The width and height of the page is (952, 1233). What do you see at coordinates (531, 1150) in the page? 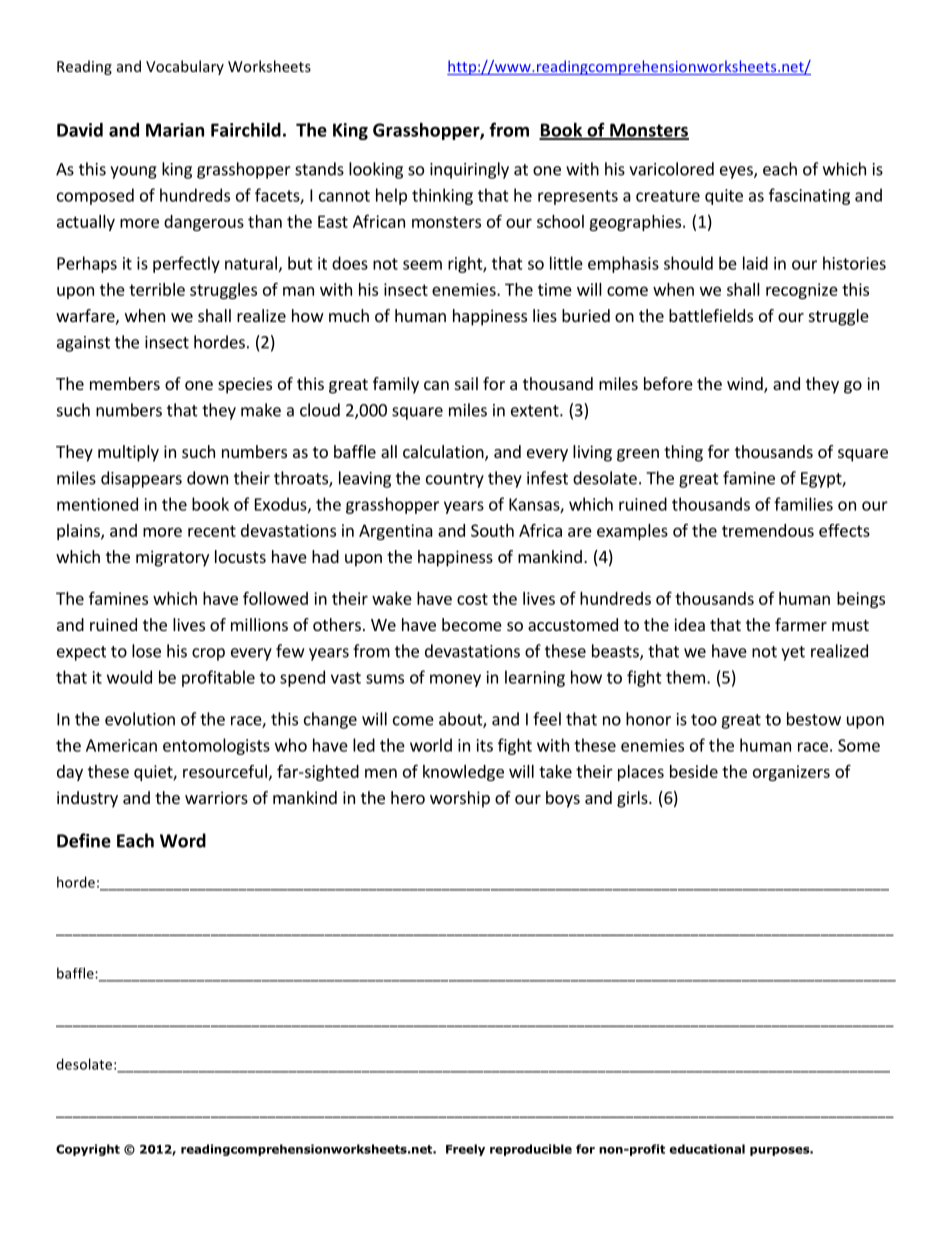
I see `reproducible` at bounding box center [531, 1150].
